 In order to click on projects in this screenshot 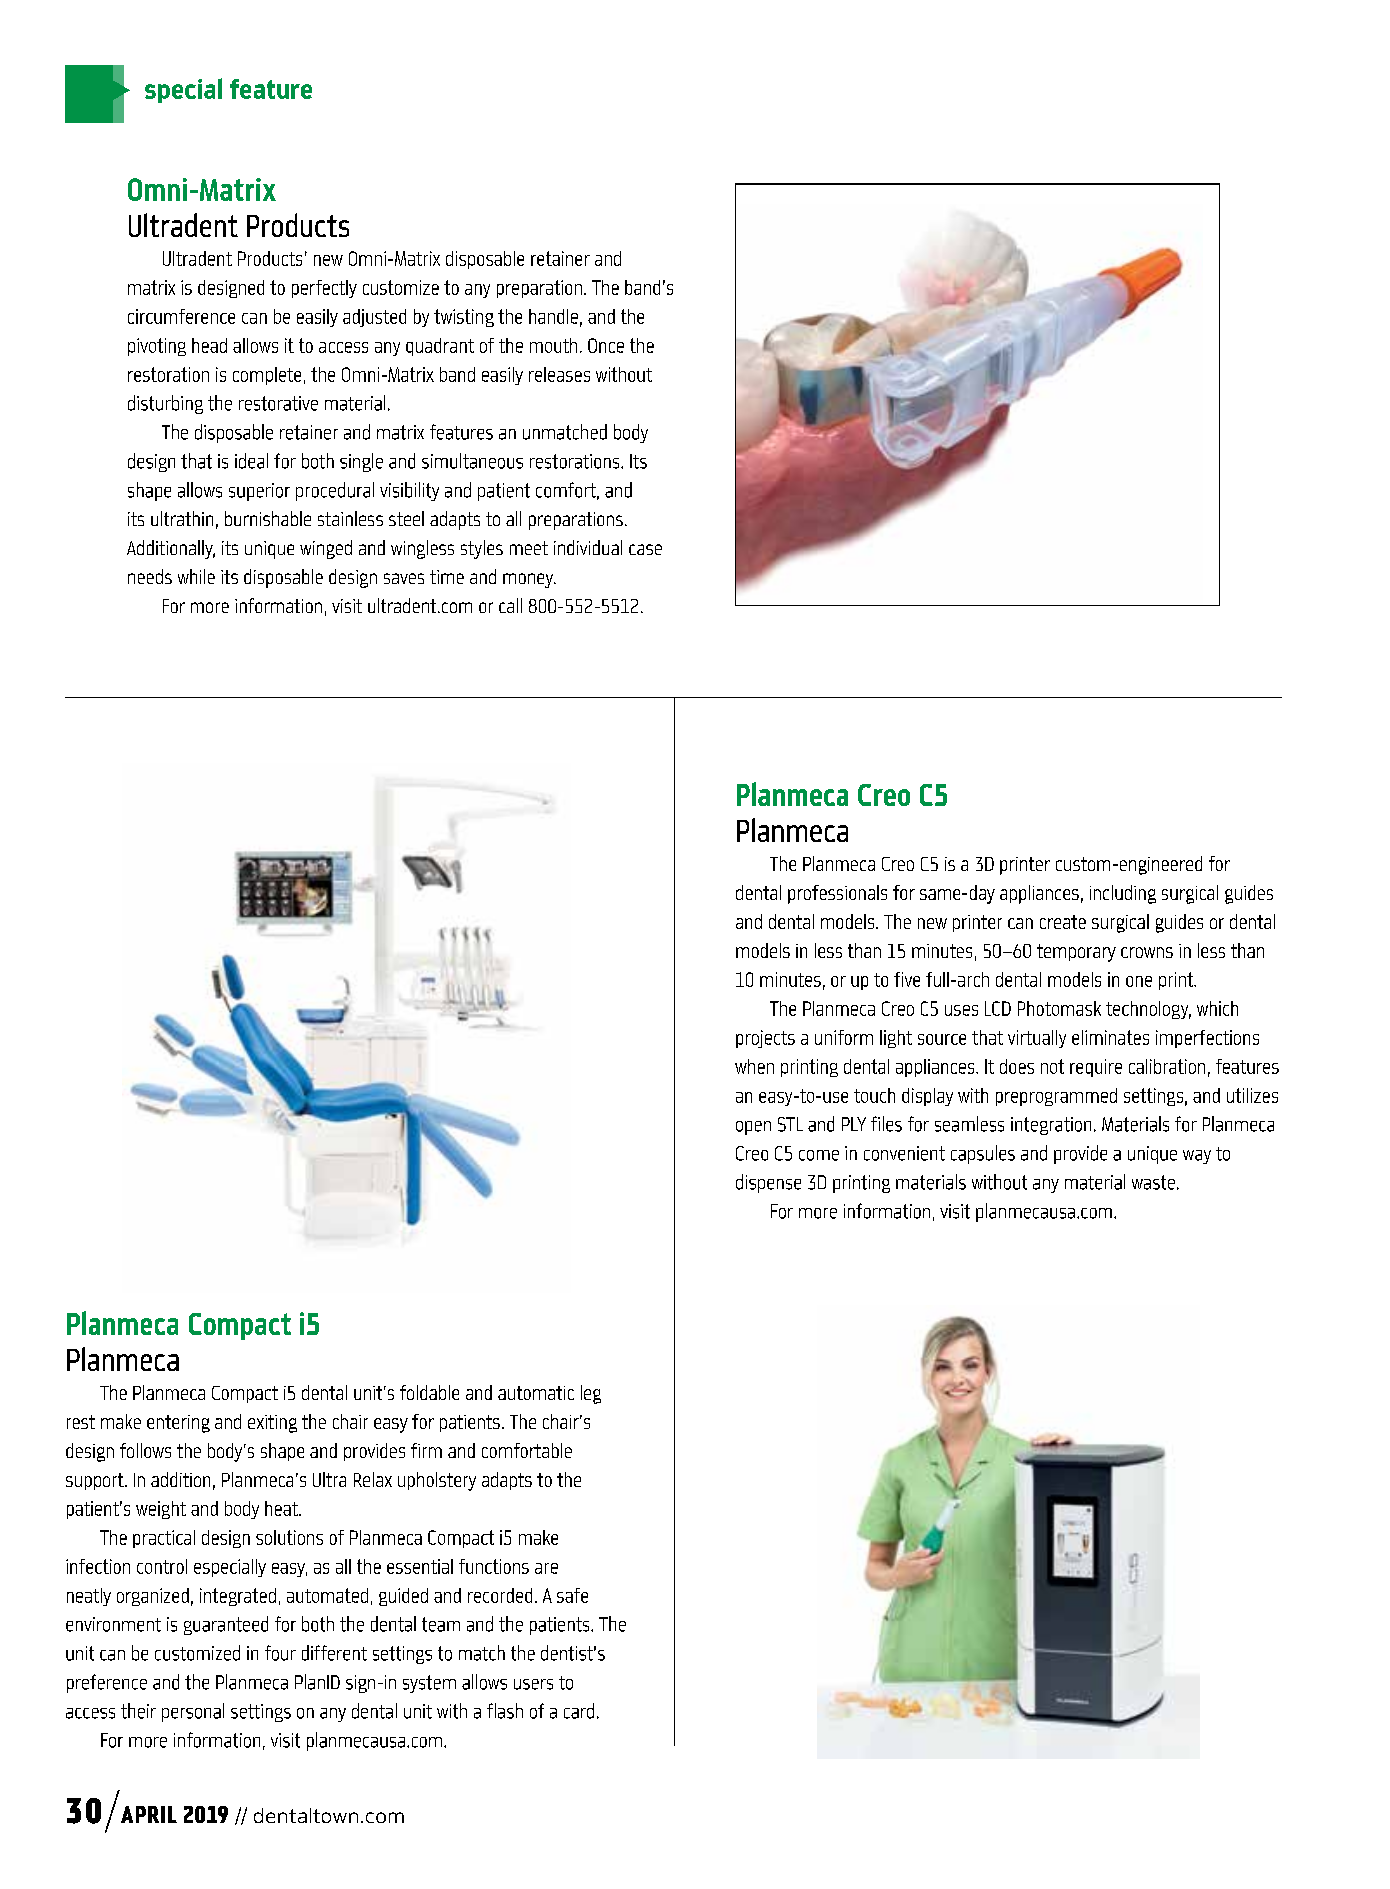, I will do `click(765, 1039)`.
